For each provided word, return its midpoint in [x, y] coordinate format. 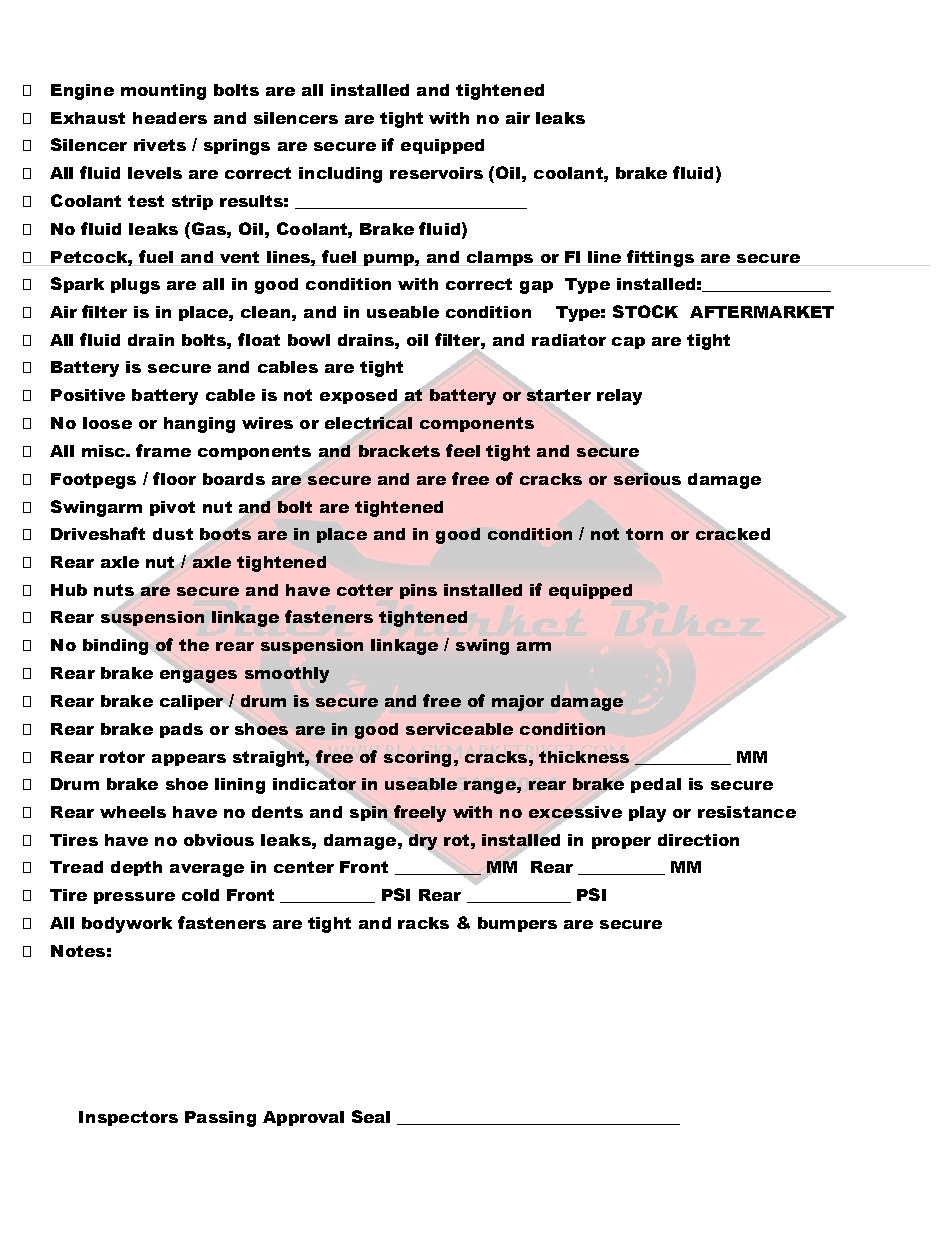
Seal [371, 1116]
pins [418, 591]
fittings [660, 258]
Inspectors [128, 1118]
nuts [115, 591]
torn [644, 534]
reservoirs [436, 173]
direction [698, 840]
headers [170, 118]
